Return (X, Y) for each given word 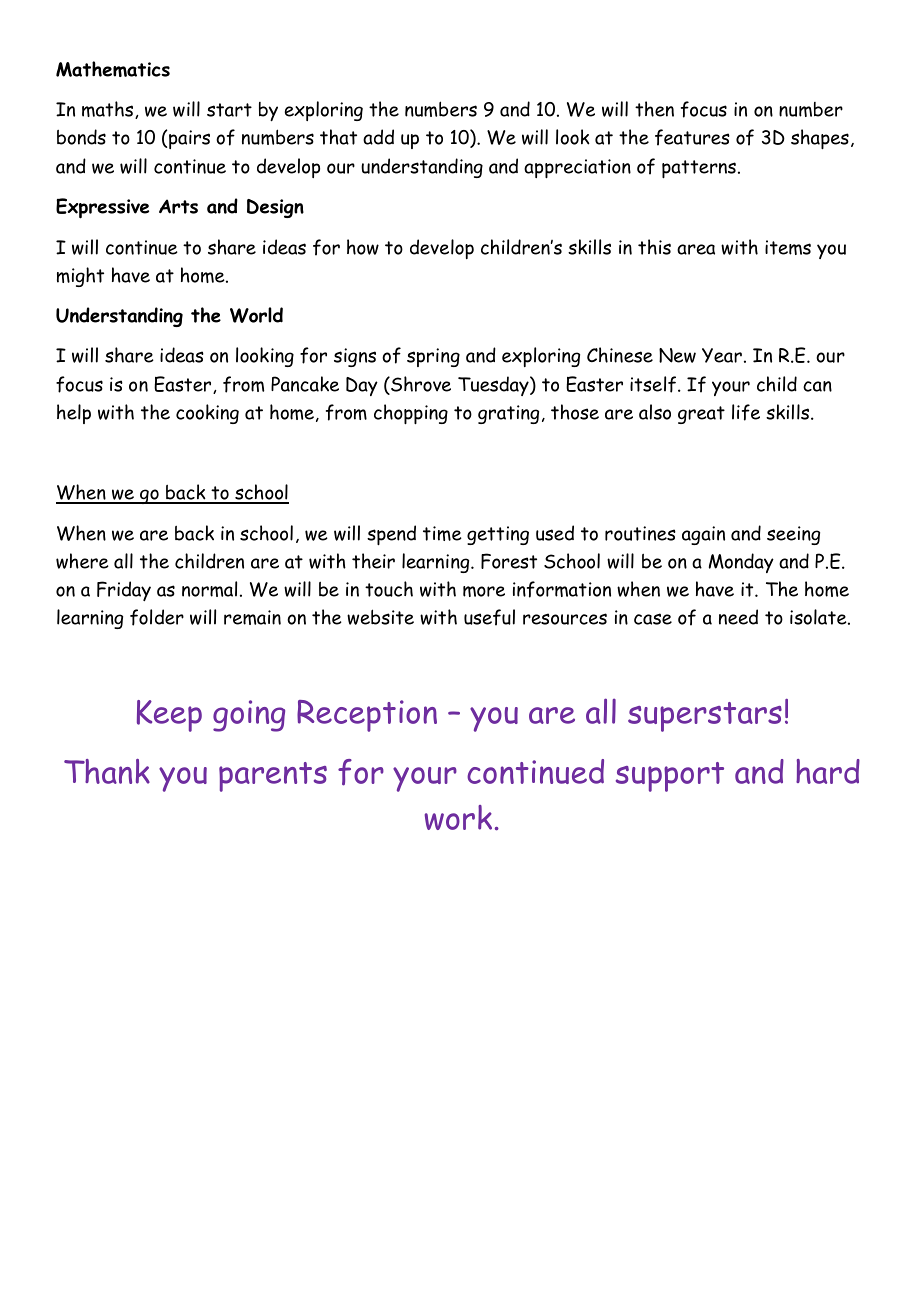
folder (157, 617)
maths (109, 110)
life (746, 412)
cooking (207, 414)
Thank (107, 771)
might (80, 277)
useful (489, 617)
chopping (411, 414)
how (363, 247)
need (738, 617)
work (458, 817)
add (378, 137)
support (670, 777)
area (696, 249)
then (654, 109)
